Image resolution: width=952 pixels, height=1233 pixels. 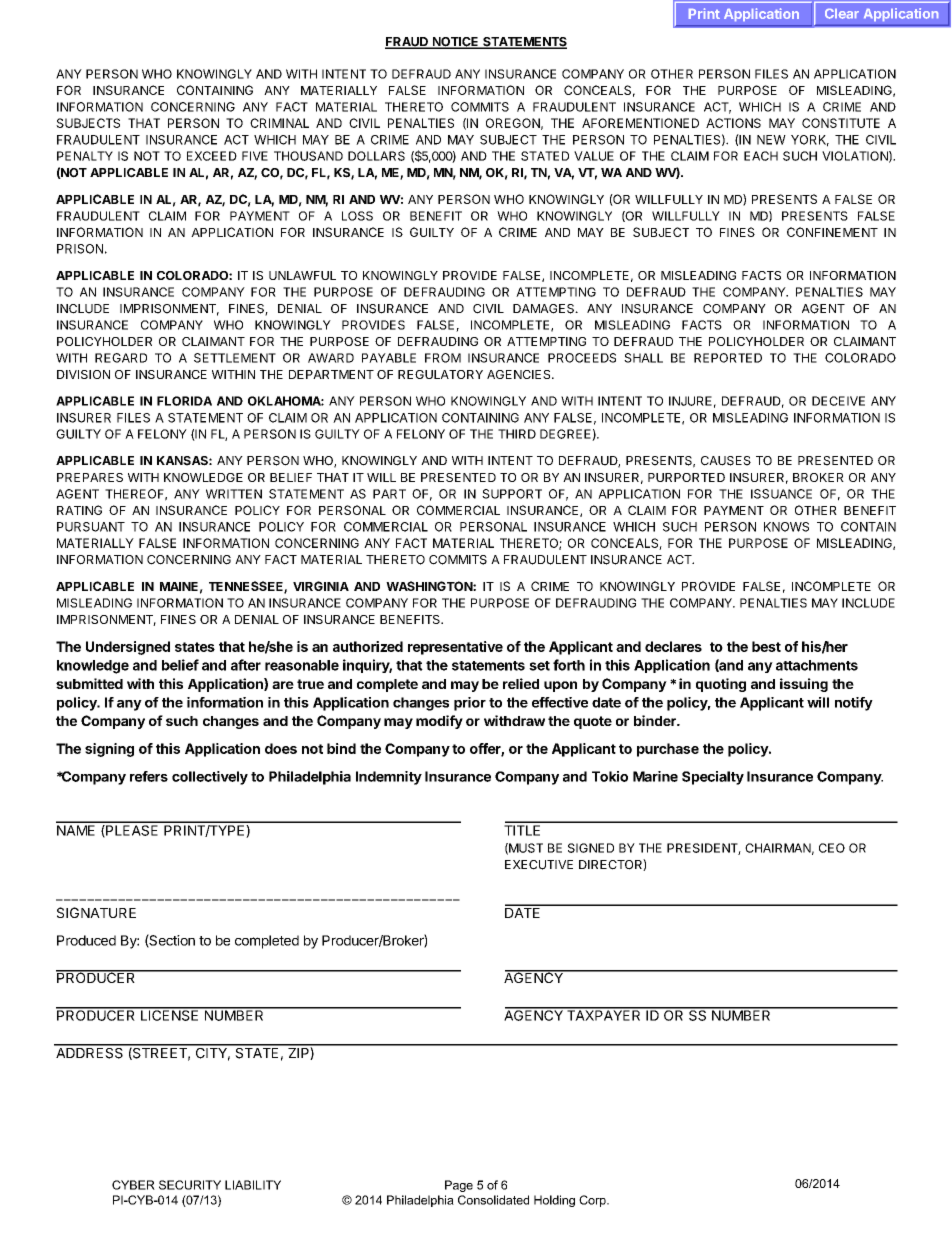 What do you see at coordinates (455, 43) in the image?
I see `NOTICE` at bounding box center [455, 43].
